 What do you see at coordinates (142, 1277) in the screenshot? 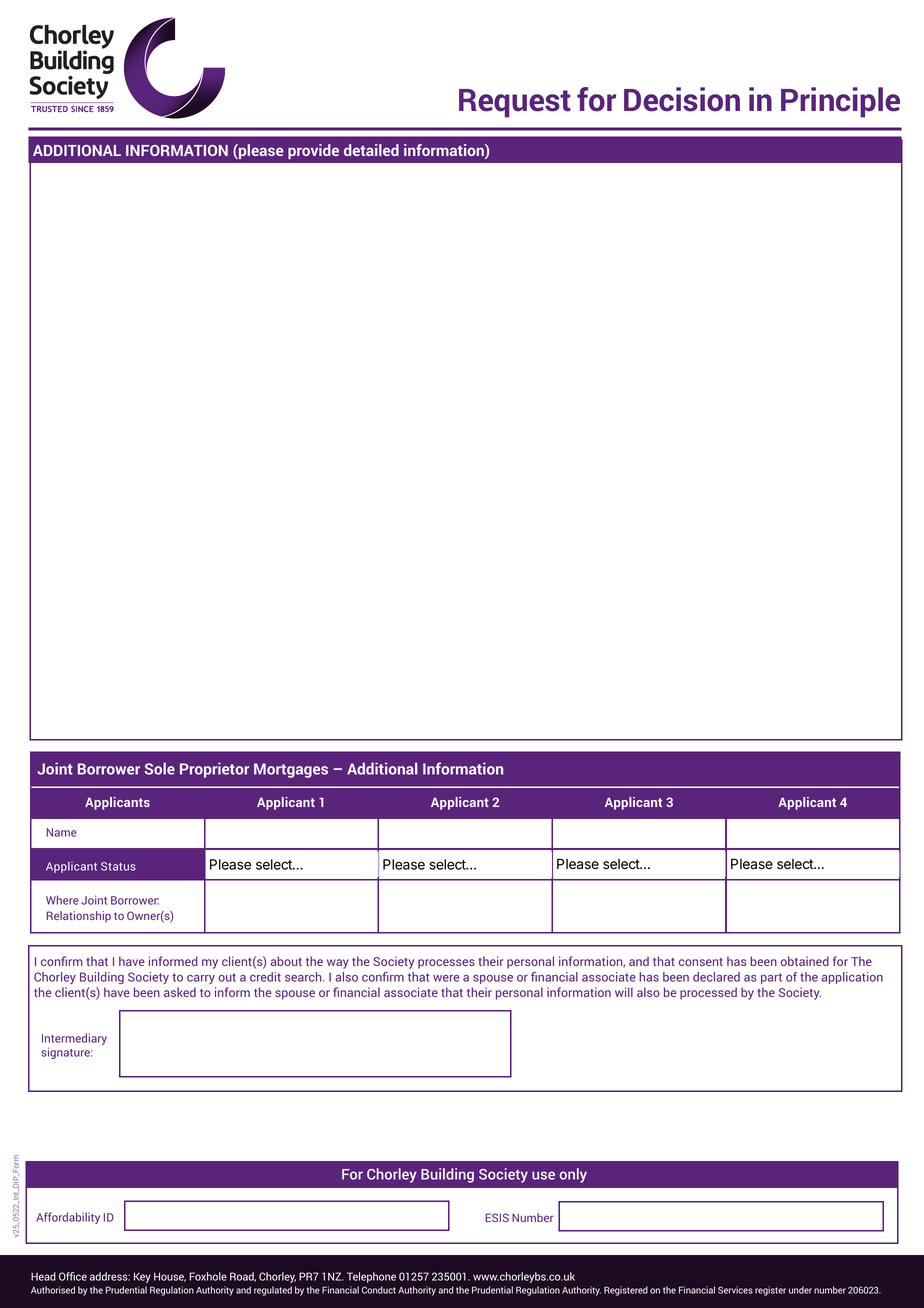
I see `Key` at bounding box center [142, 1277].
